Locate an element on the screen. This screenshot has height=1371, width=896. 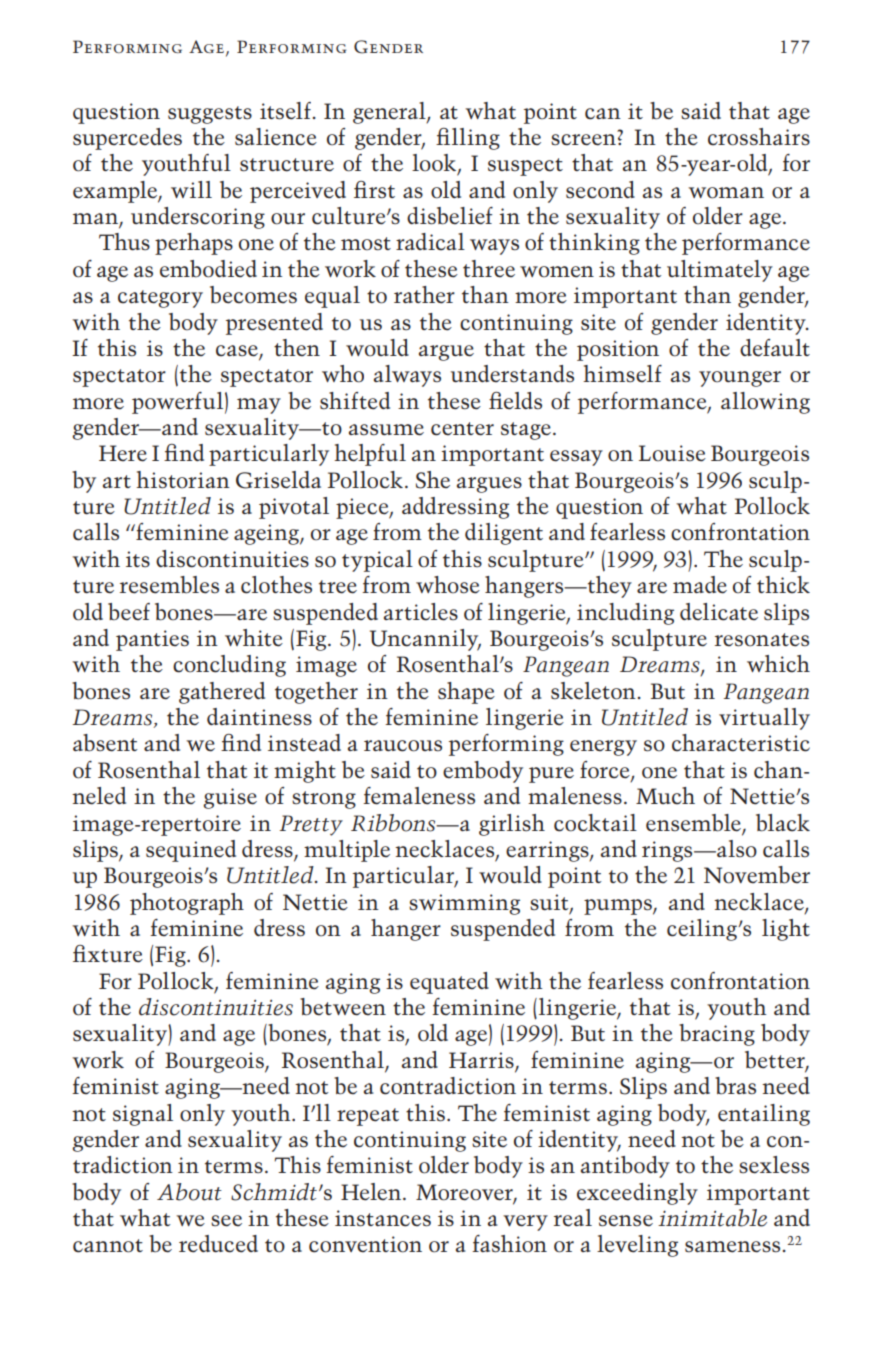
filling is located at coordinates (468, 139).
